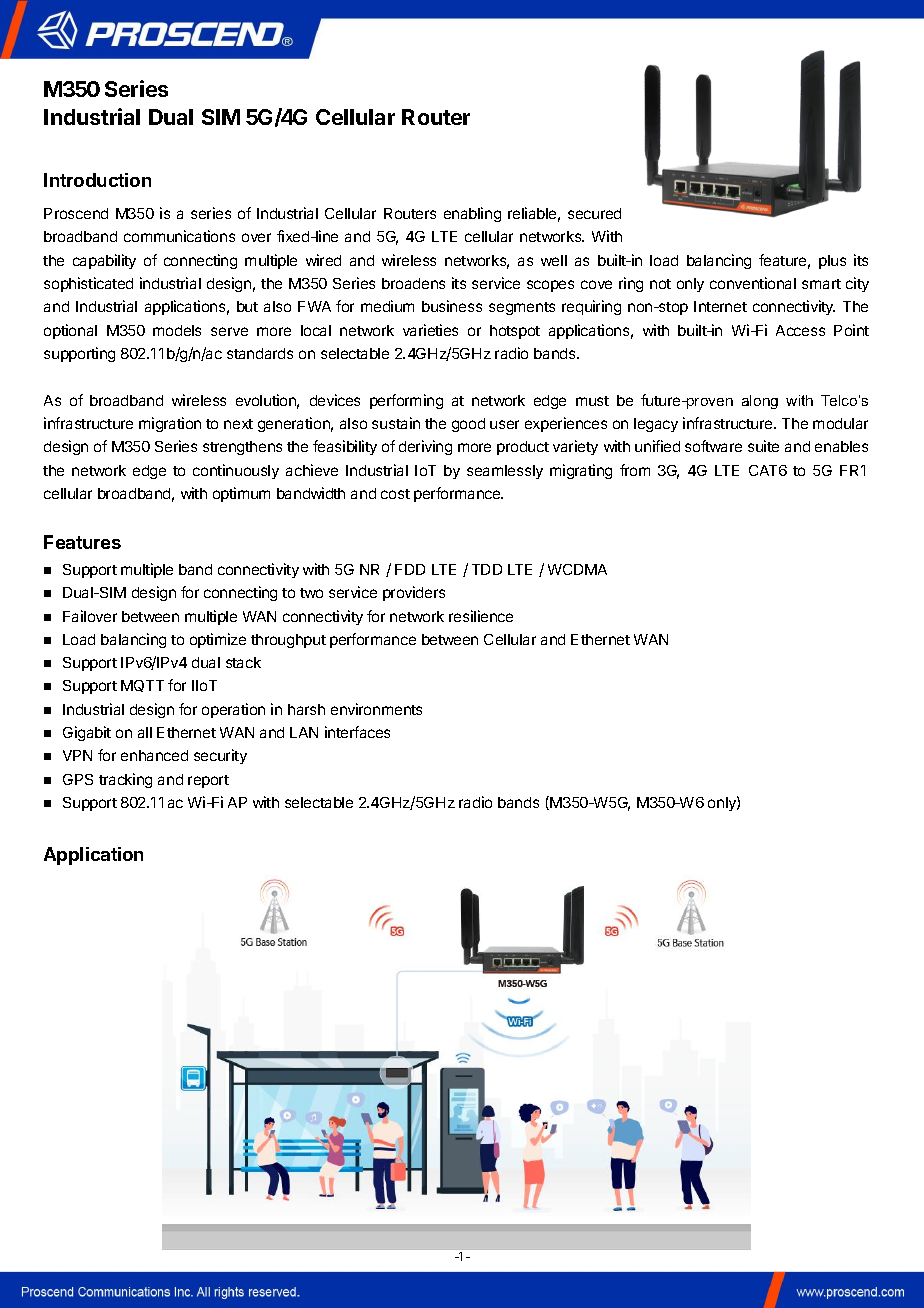  What do you see at coordinates (763, 446) in the document?
I see `suite` at bounding box center [763, 446].
